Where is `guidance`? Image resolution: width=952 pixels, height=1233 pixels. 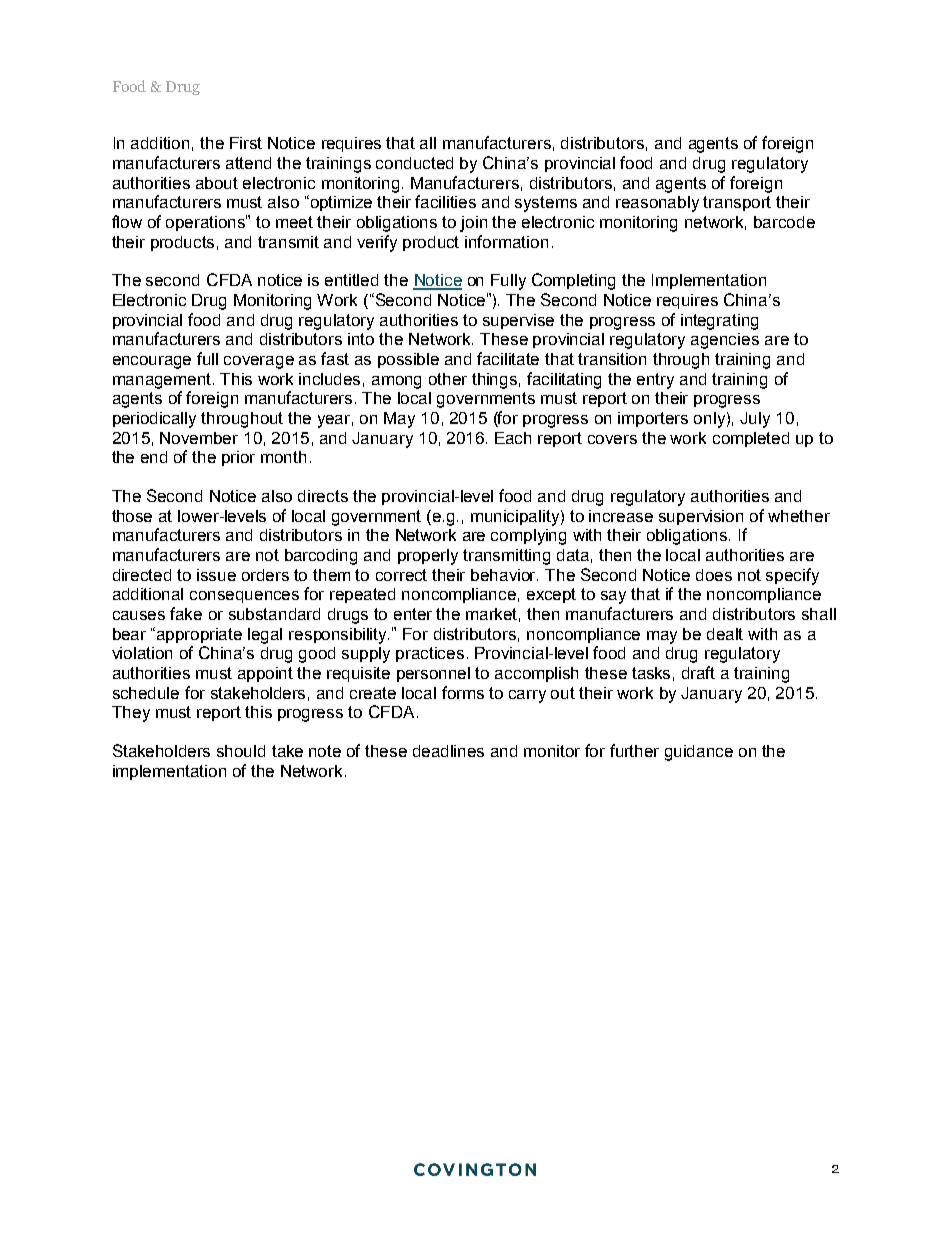
guidance is located at coordinates (699, 753).
